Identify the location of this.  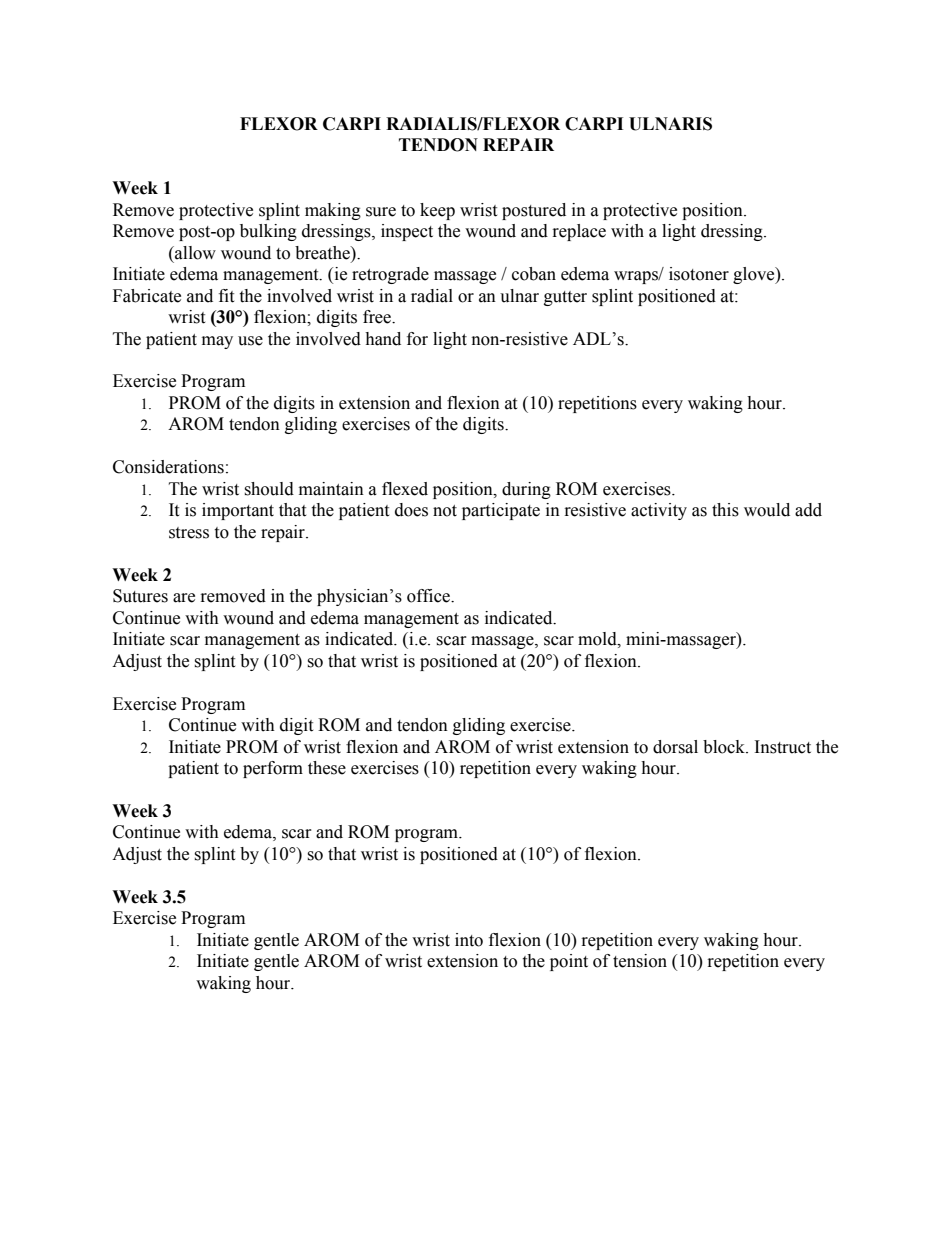
(725, 510).
